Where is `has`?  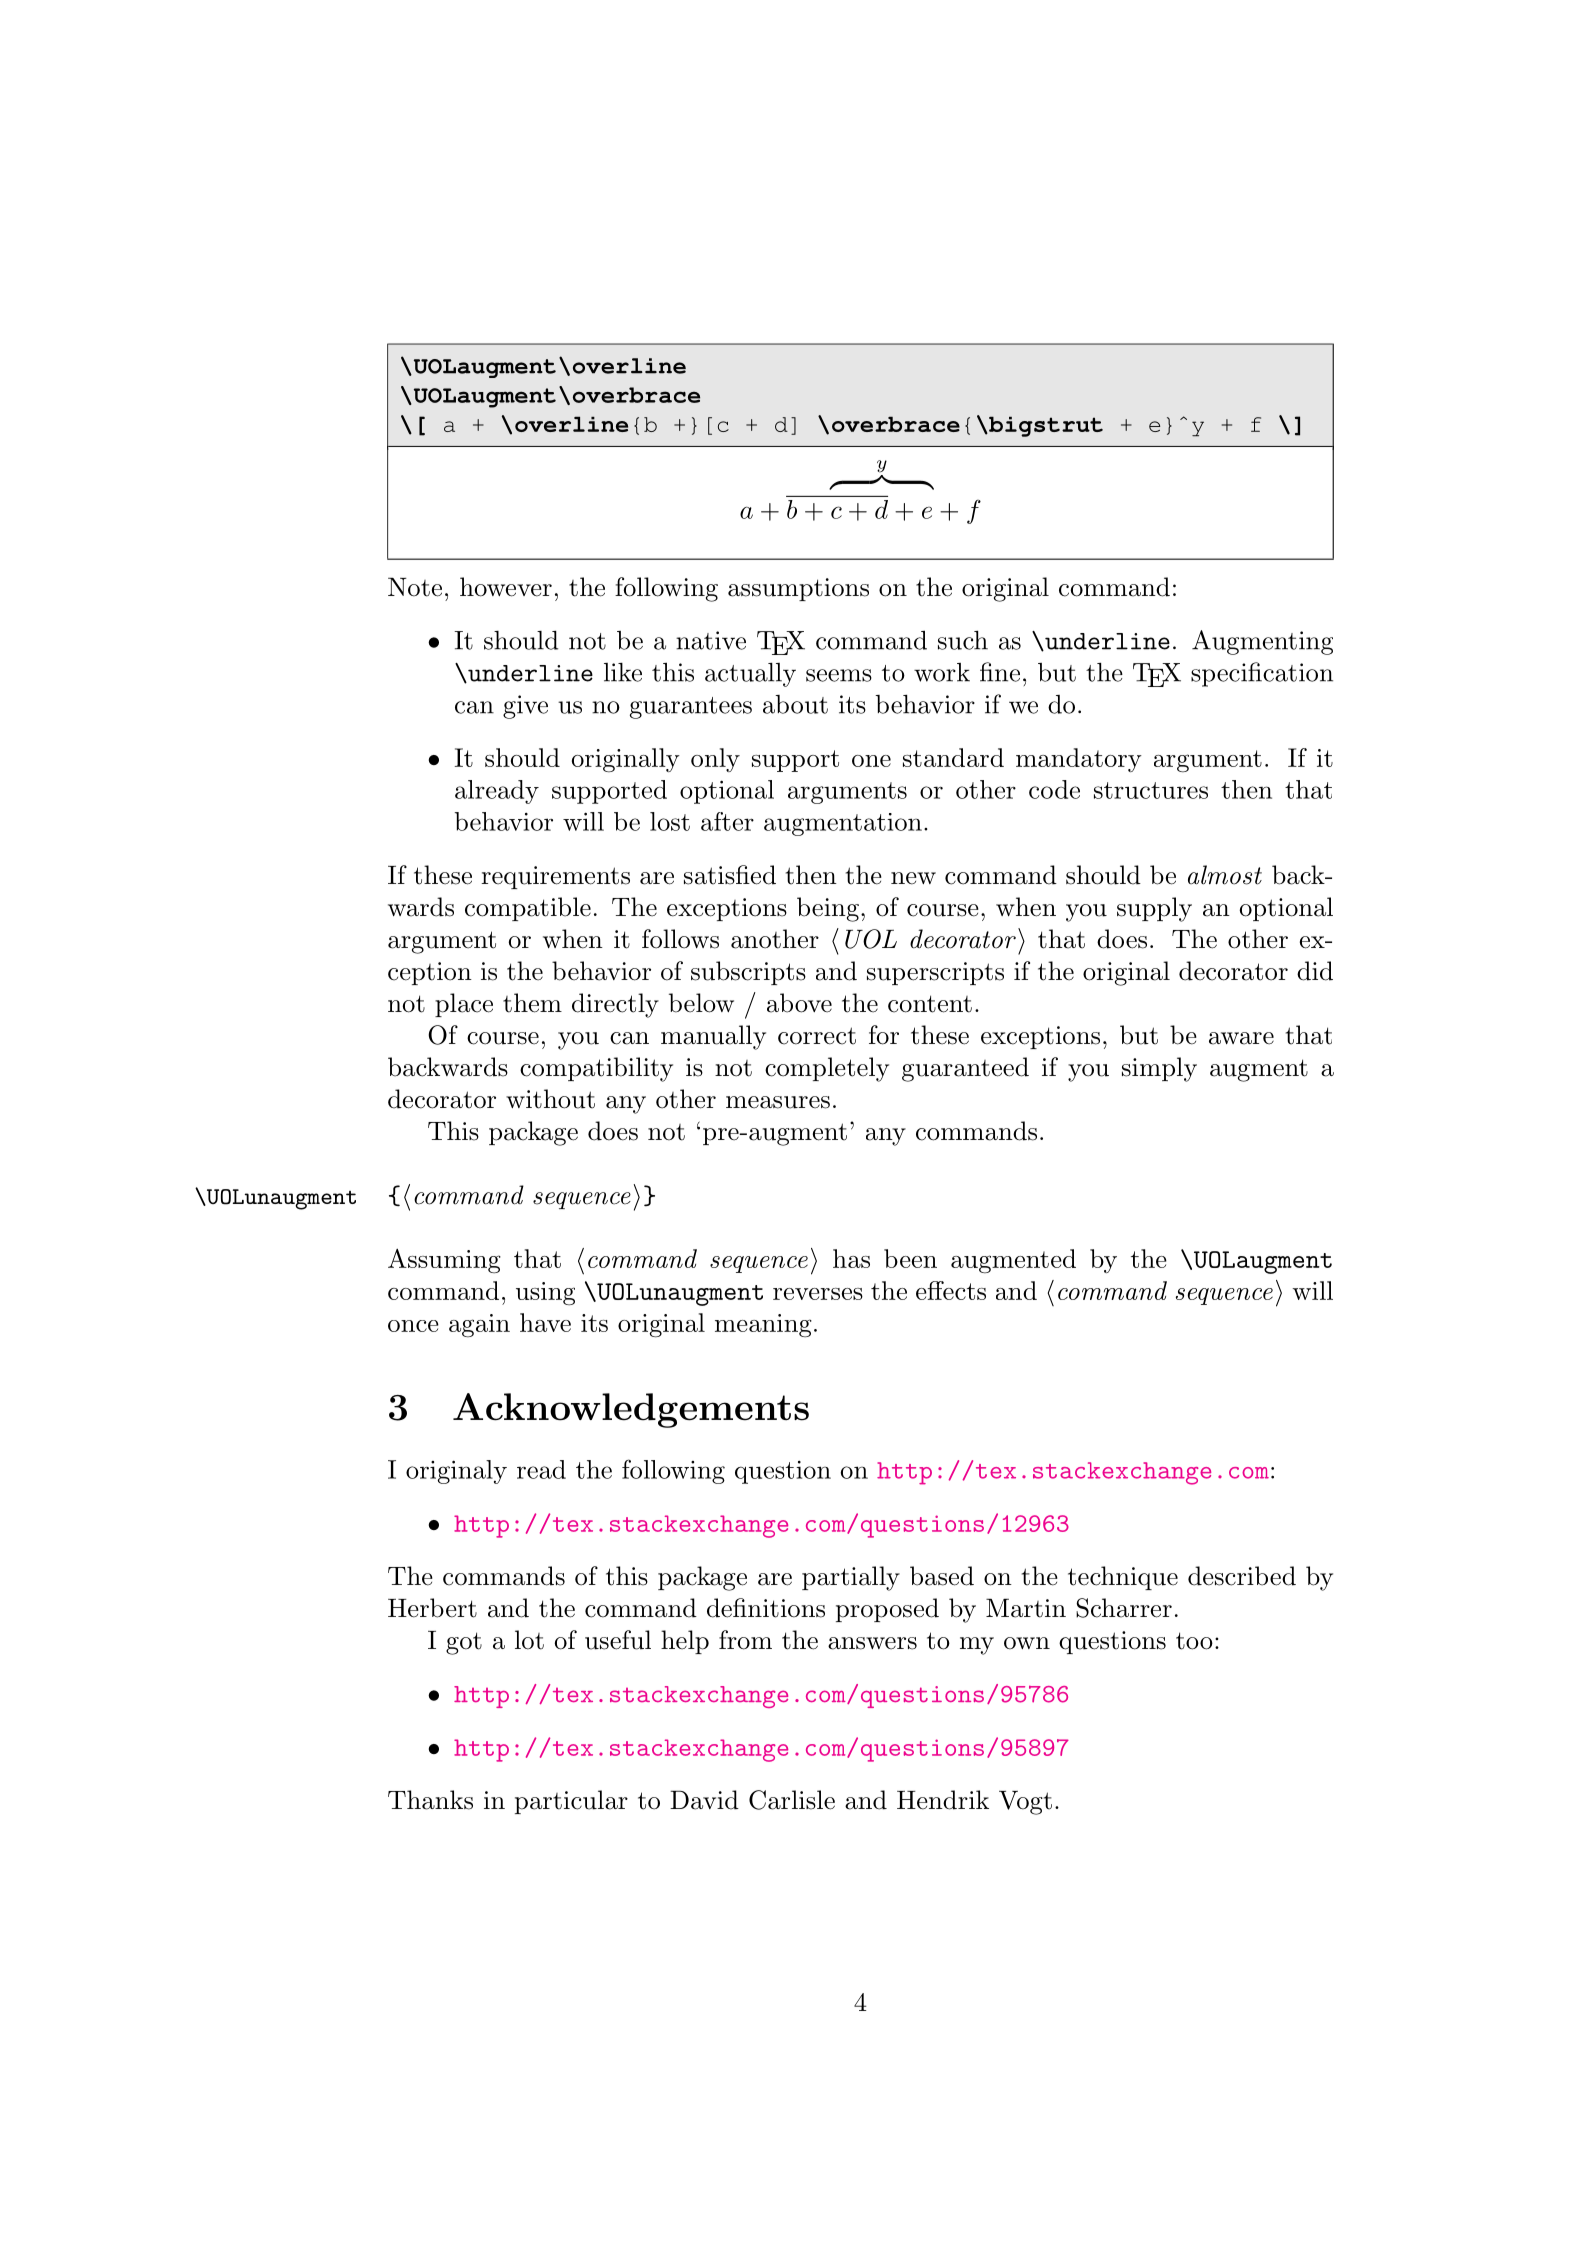
has is located at coordinates (851, 1258).
